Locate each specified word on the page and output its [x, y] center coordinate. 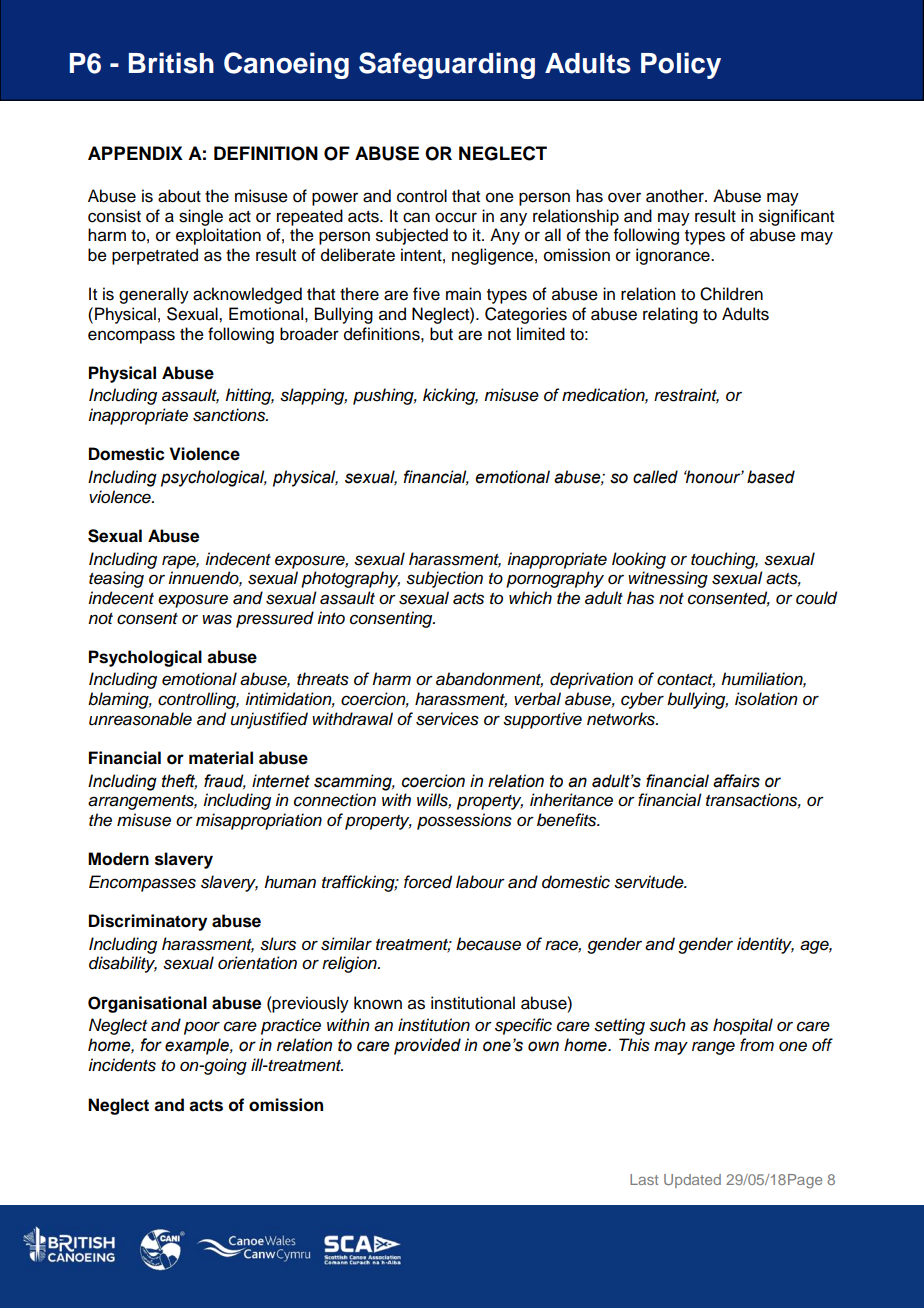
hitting [249, 396]
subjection [444, 579]
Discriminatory [148, 922]
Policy [681, 65]
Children [731, 294]
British [171, 63]
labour [480, 882]
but [441, 334]
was [217, 619]
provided [427, 1046]
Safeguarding [447, 65]
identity [765, 945]
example [198, 1046]
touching [724, 560]
